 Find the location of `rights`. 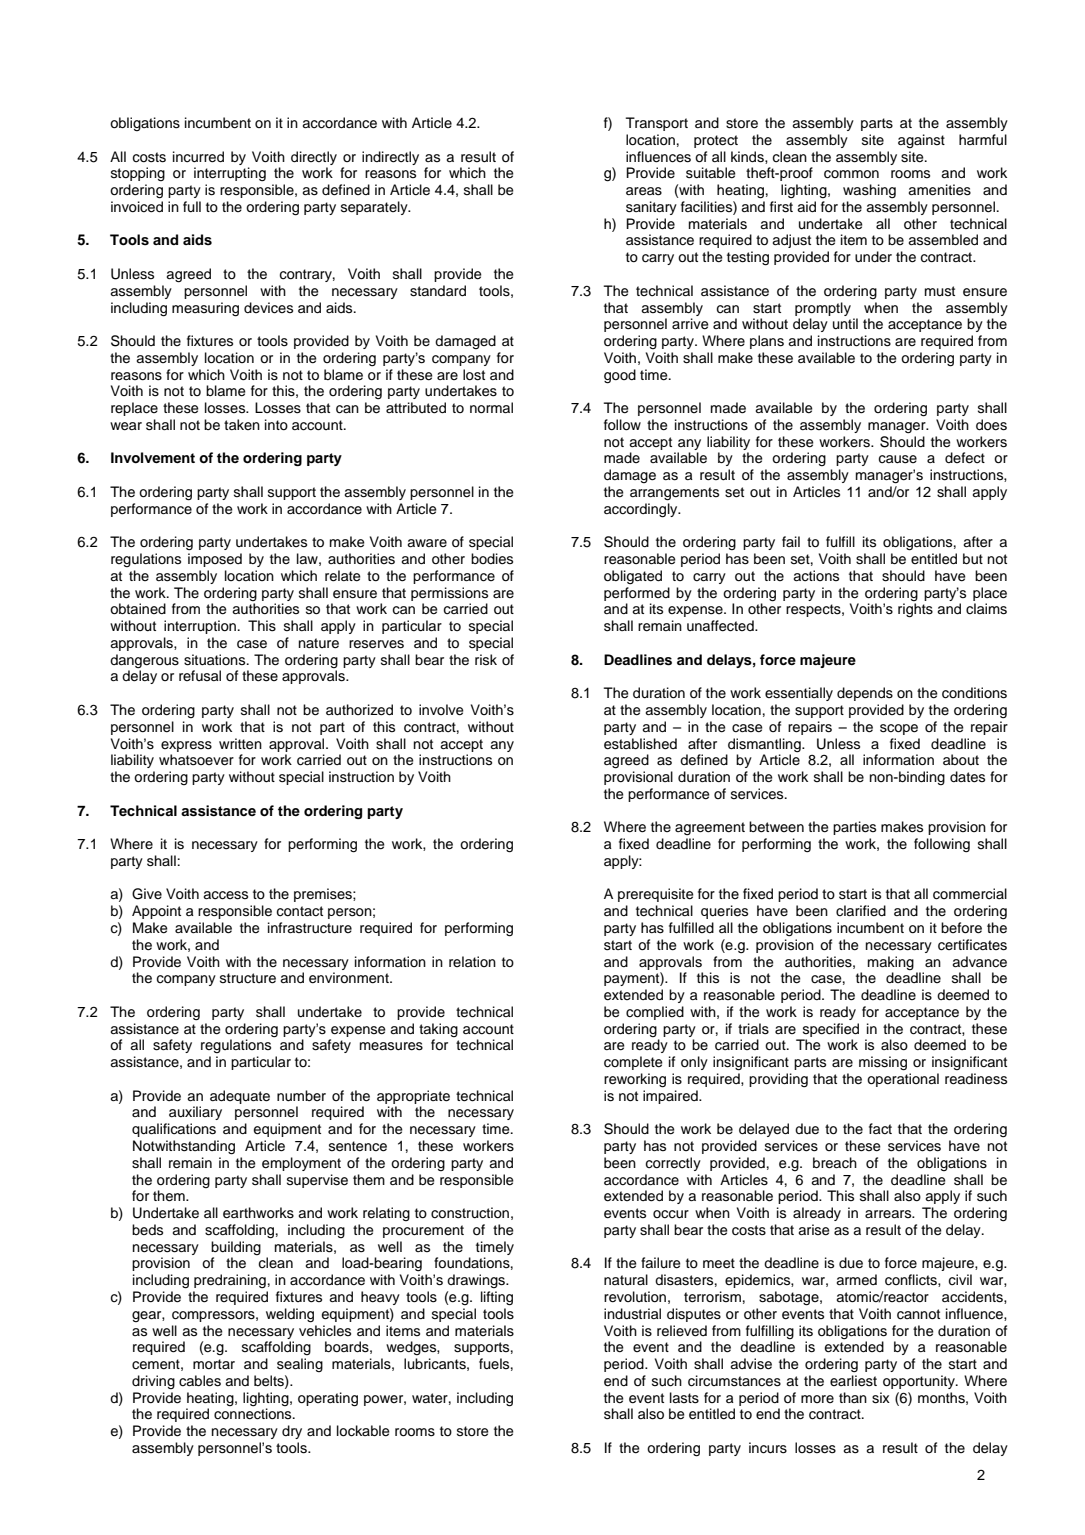

rights is located at coordinates (915, 610).
